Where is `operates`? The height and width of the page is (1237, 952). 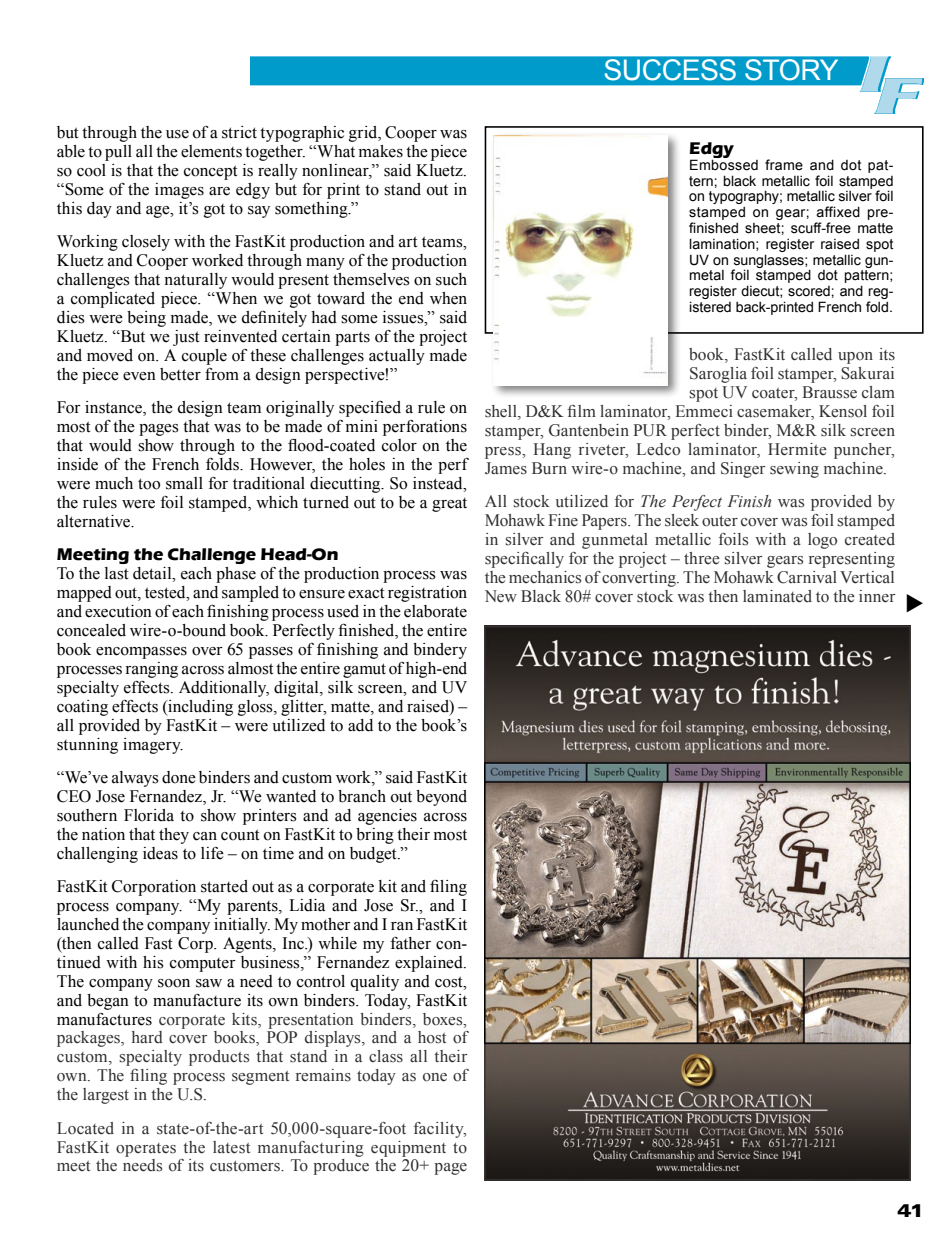 operates is located at coordinates (146, 1150).
